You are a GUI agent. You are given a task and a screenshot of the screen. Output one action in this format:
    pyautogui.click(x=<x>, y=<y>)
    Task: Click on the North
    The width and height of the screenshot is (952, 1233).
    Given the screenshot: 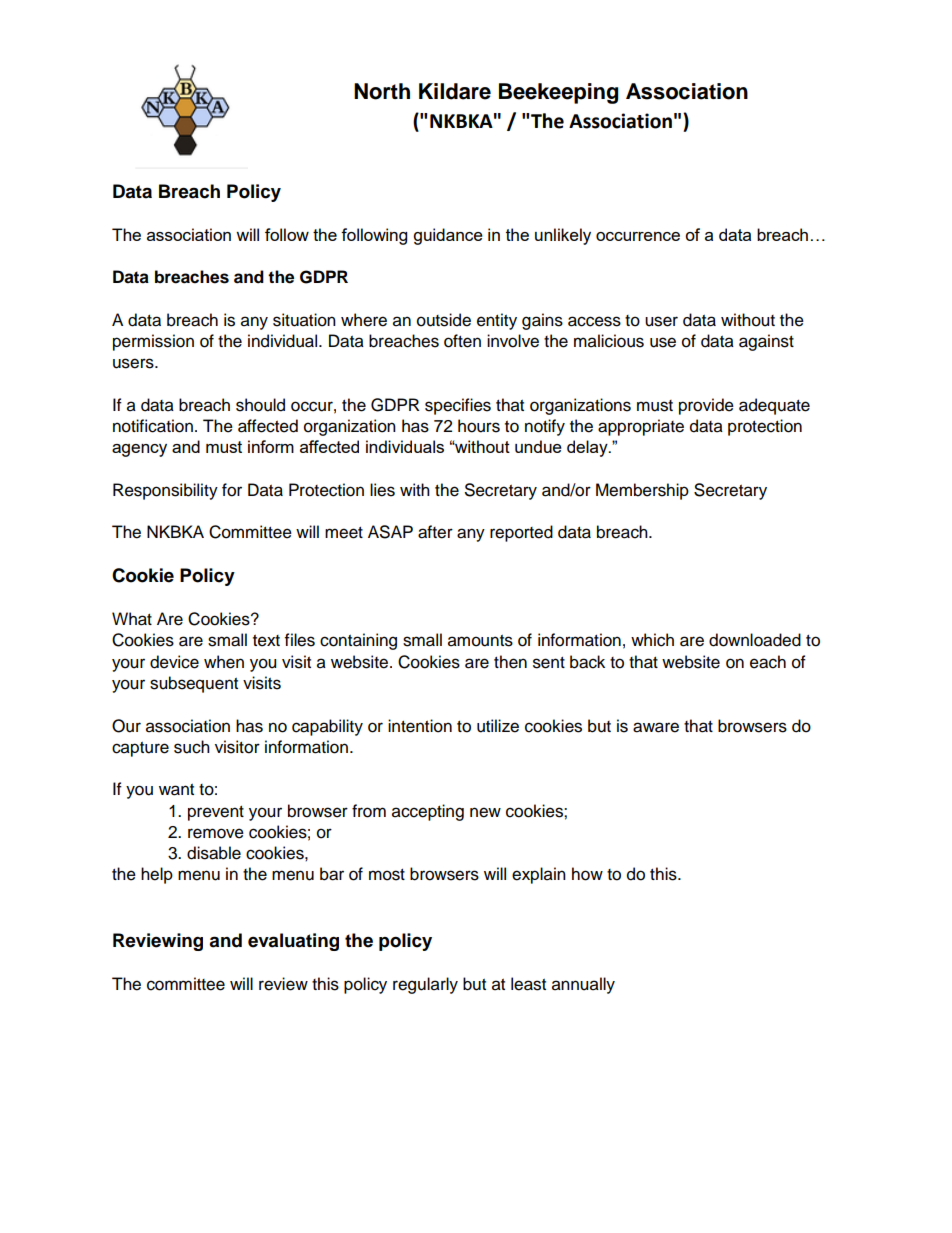 What is the action you would take?
    pyautogui.click(x=382, y=91)
